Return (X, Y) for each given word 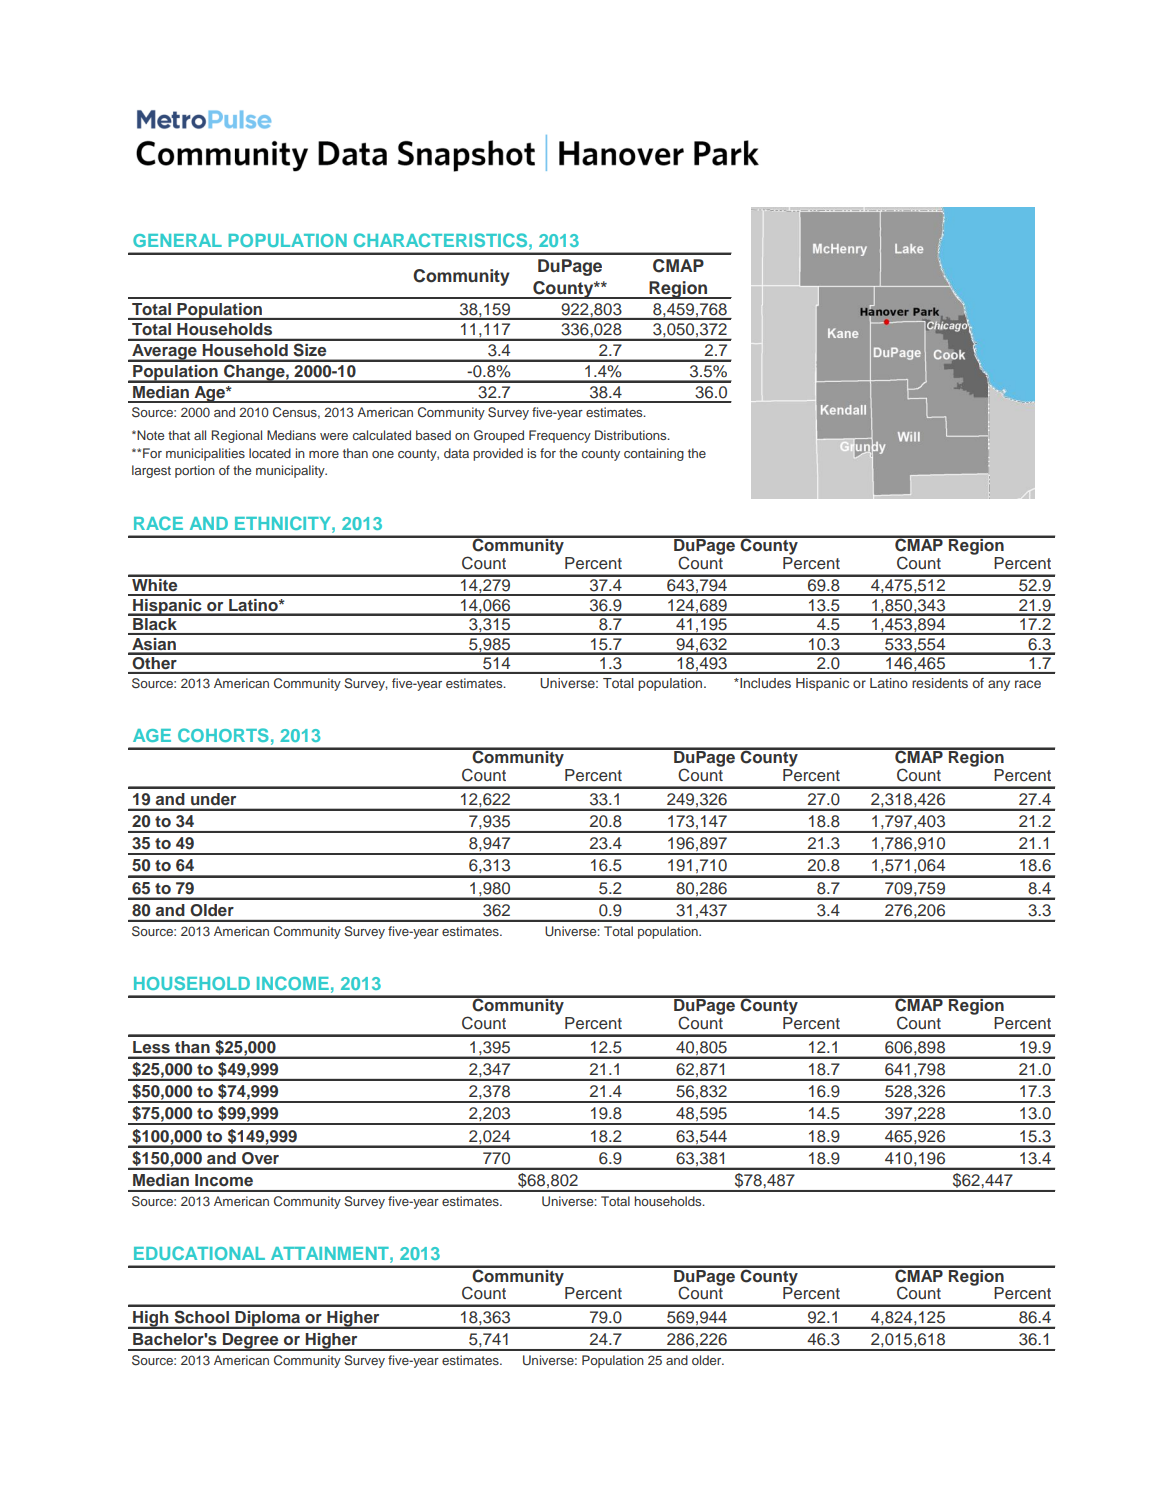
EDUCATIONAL (199, 1253)
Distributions (632, 435)
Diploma (268, 1320)
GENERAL (177, 240)
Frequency (560, 436)
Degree (251, 1342)
